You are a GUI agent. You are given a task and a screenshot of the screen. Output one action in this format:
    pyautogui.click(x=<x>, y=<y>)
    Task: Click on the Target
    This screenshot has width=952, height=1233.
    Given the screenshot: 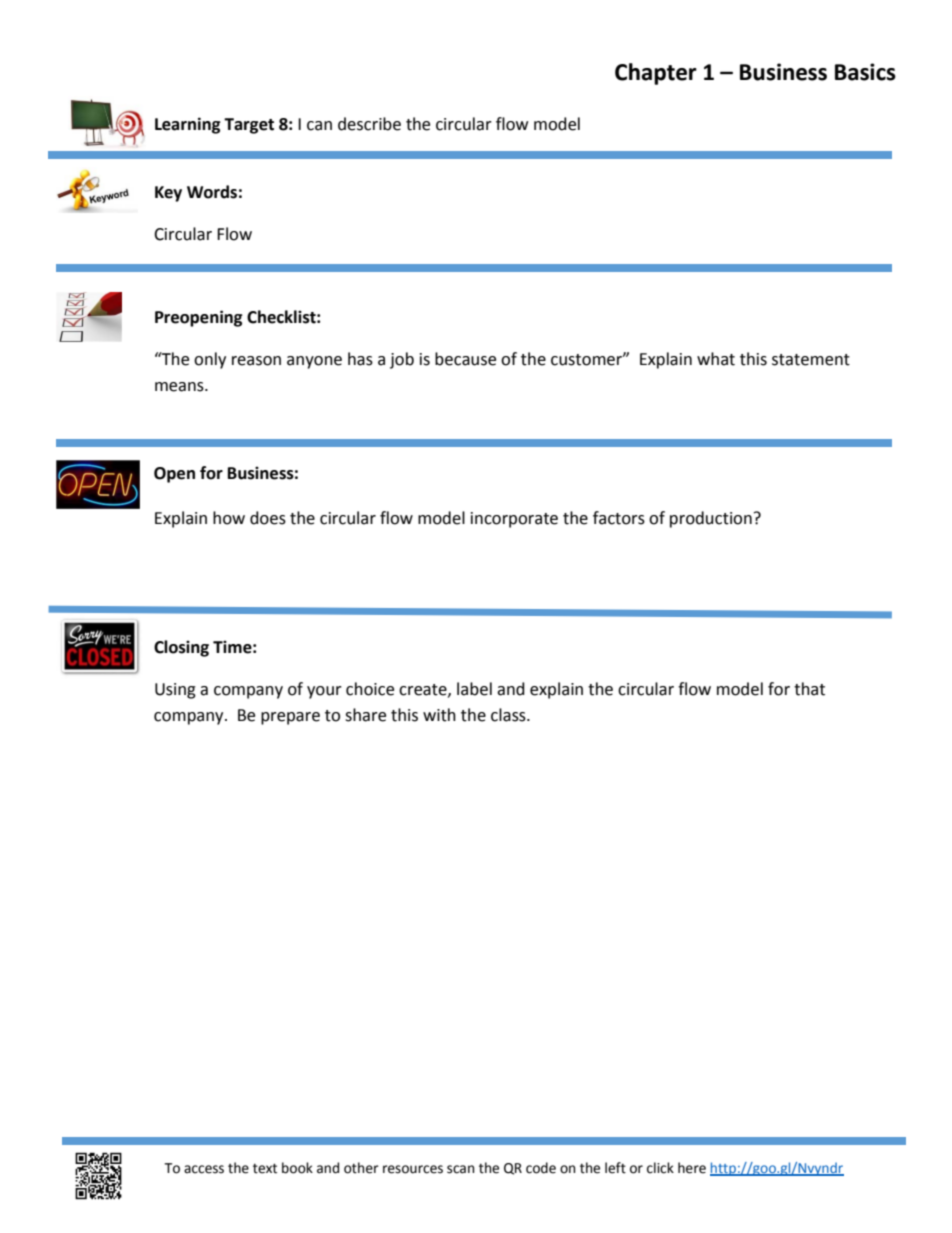 What is the action you would take?
    pyautogui.click(x=249, y=126)
